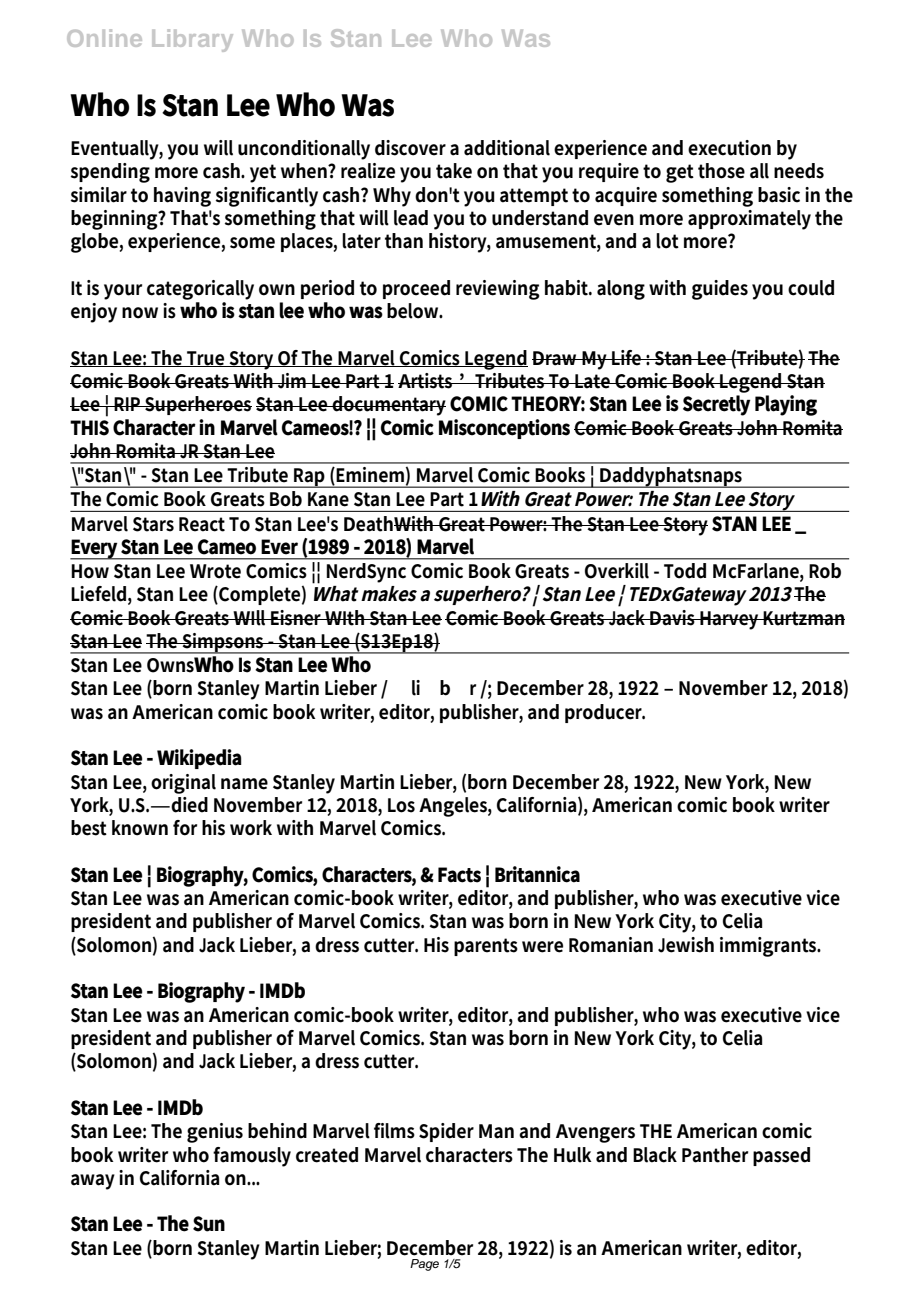 This screenshot has height=1308, width=924. What do you see at coordinates (153, 524) in the screenshot?
I see `Stars` at bounding box center [153, 524].
